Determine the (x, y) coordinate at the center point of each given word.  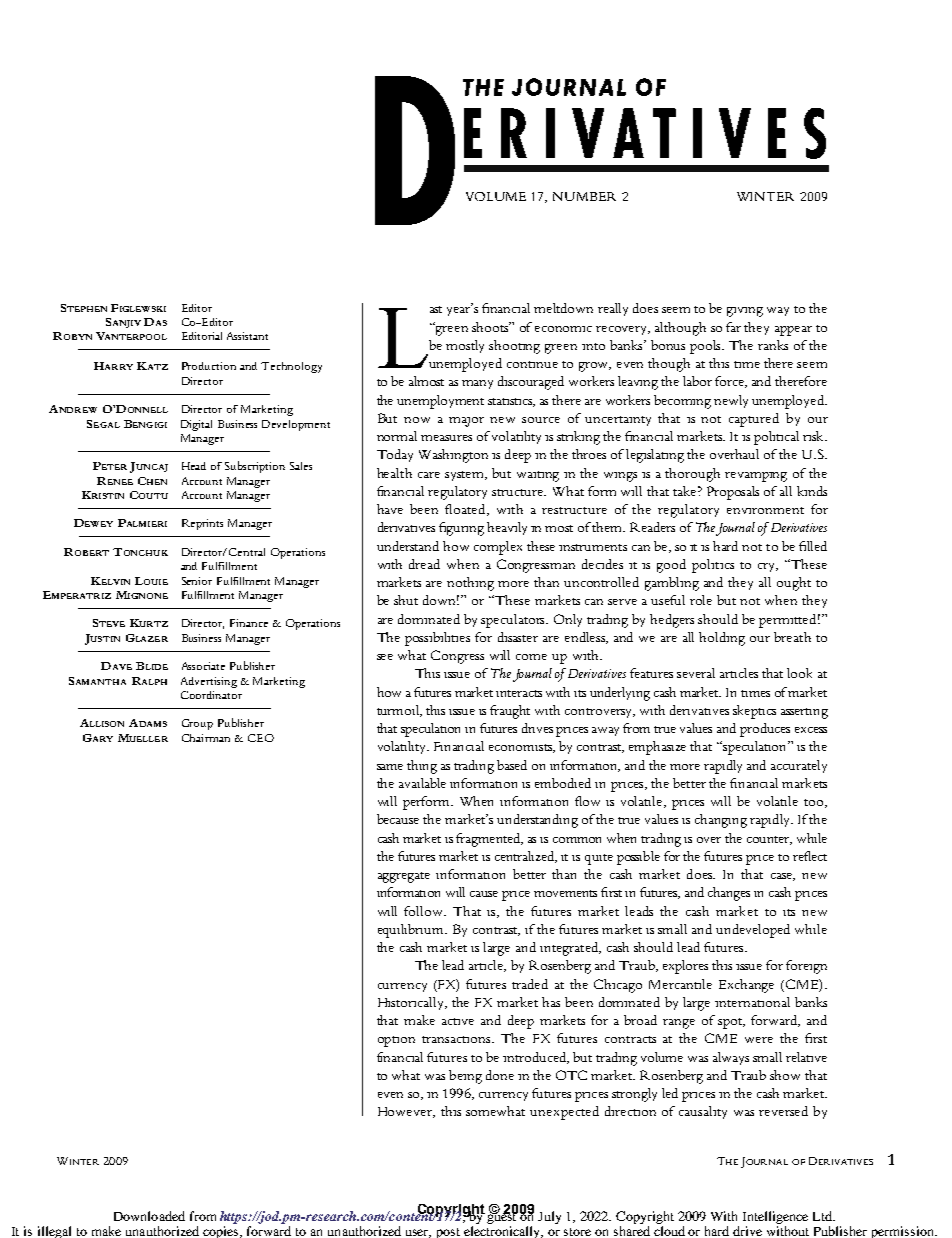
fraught (510, 712)
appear (793, 331)
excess (811, 730)
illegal (54, 1232)
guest (502, 1219)
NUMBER (584, 196)
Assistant (247, 336)
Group (197, 724)
